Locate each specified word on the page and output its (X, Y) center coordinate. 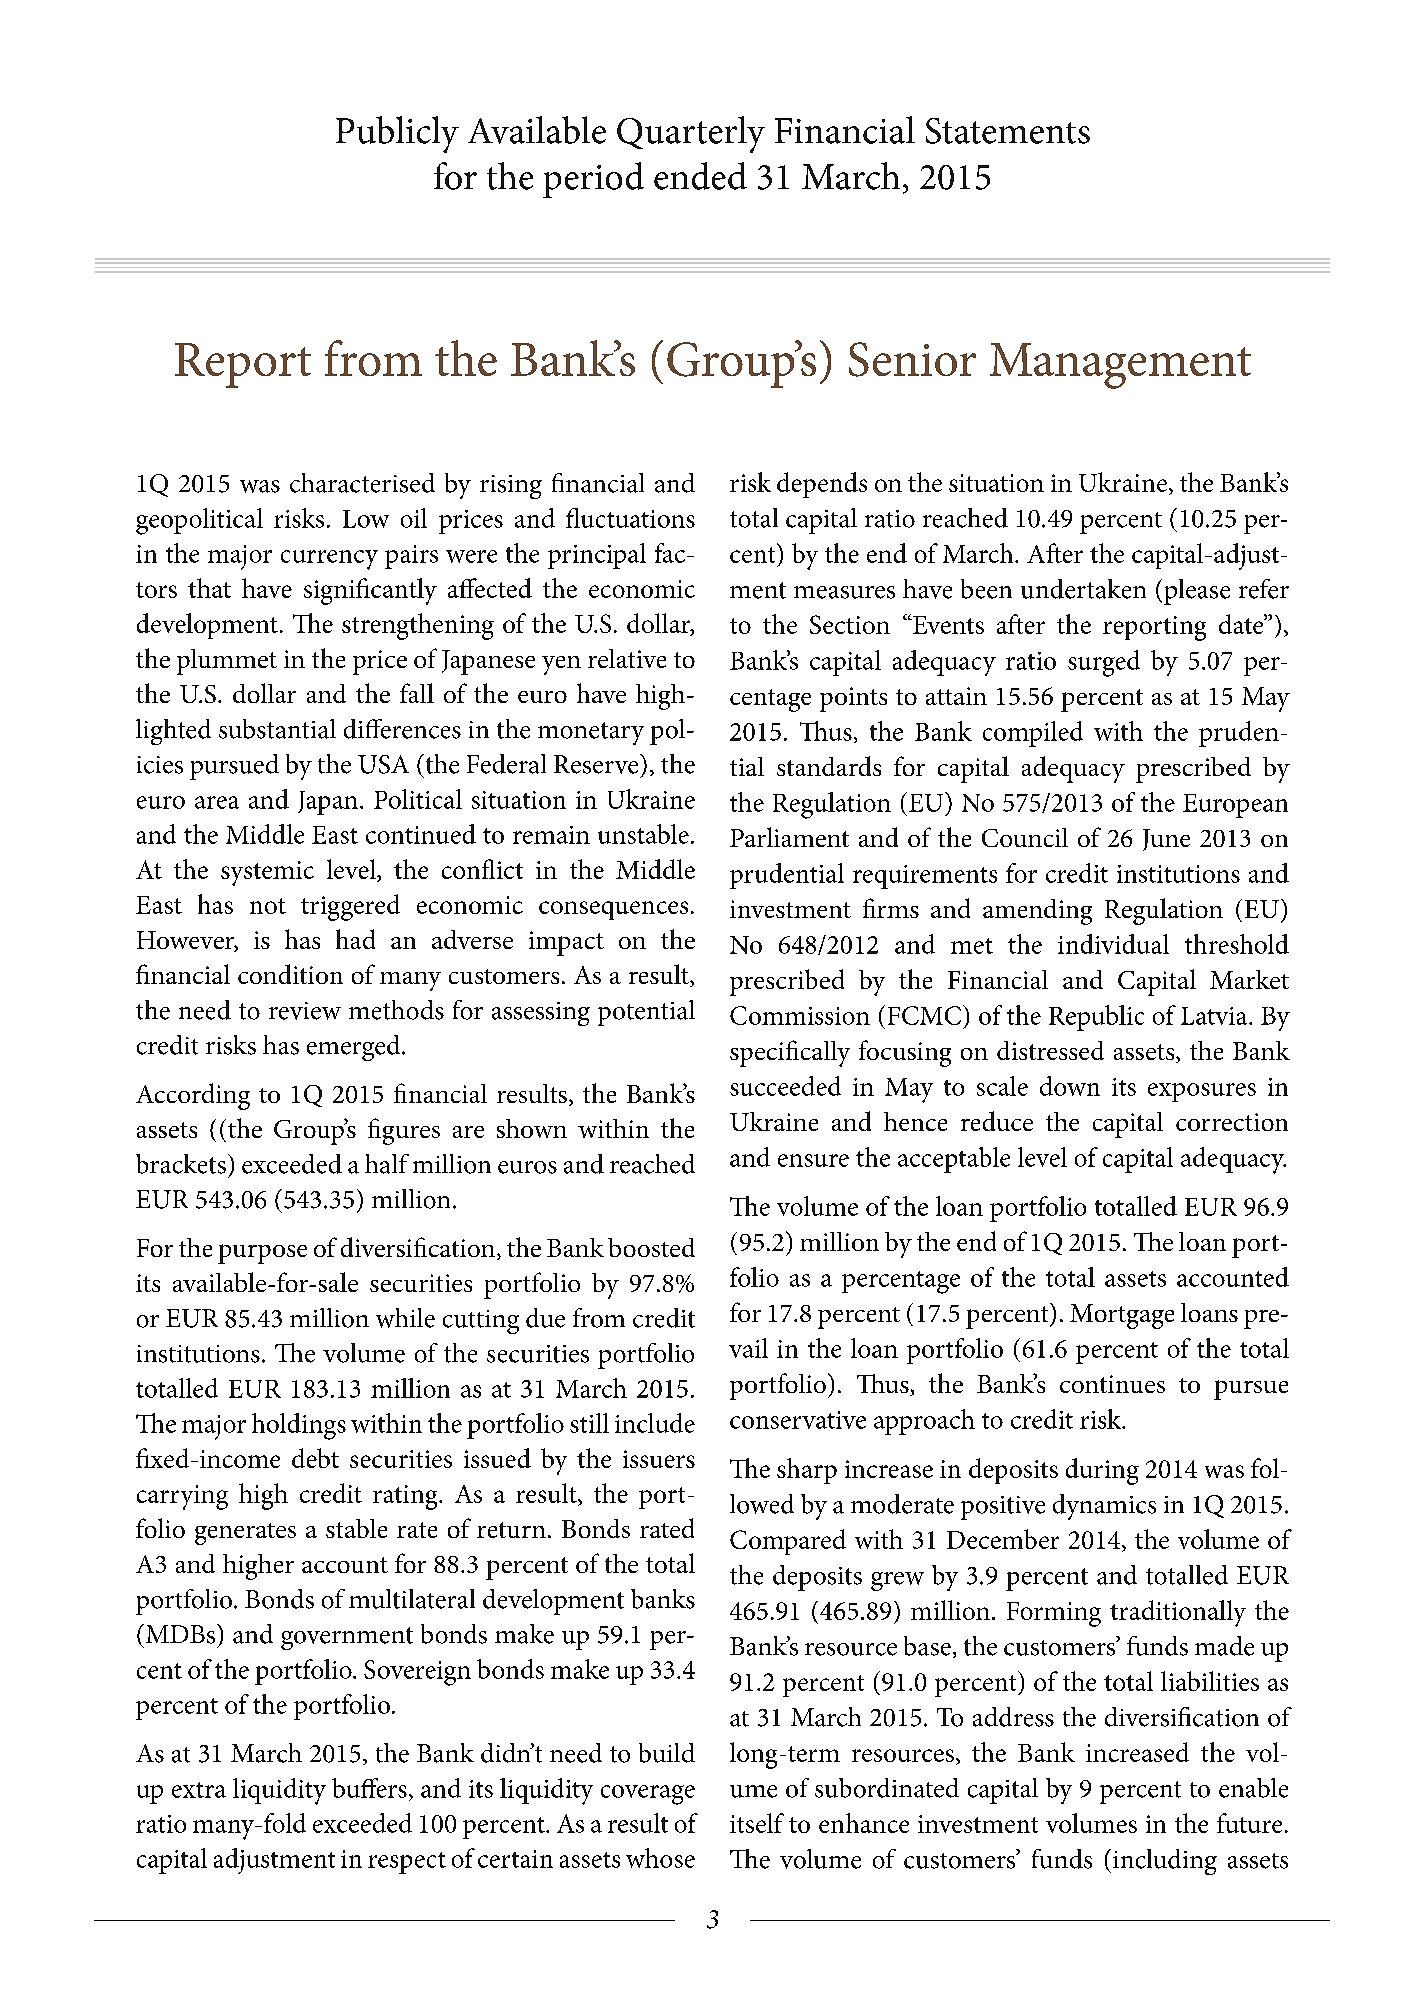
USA (383, 764)
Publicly (397, 134)
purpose (262, 1254)
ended (700, 176)
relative (627, 658)
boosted (651, 1247)
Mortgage (1122, 1316)
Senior (912, 359)
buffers (369, 1788)
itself (757, 1823)
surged (1104, 663)
